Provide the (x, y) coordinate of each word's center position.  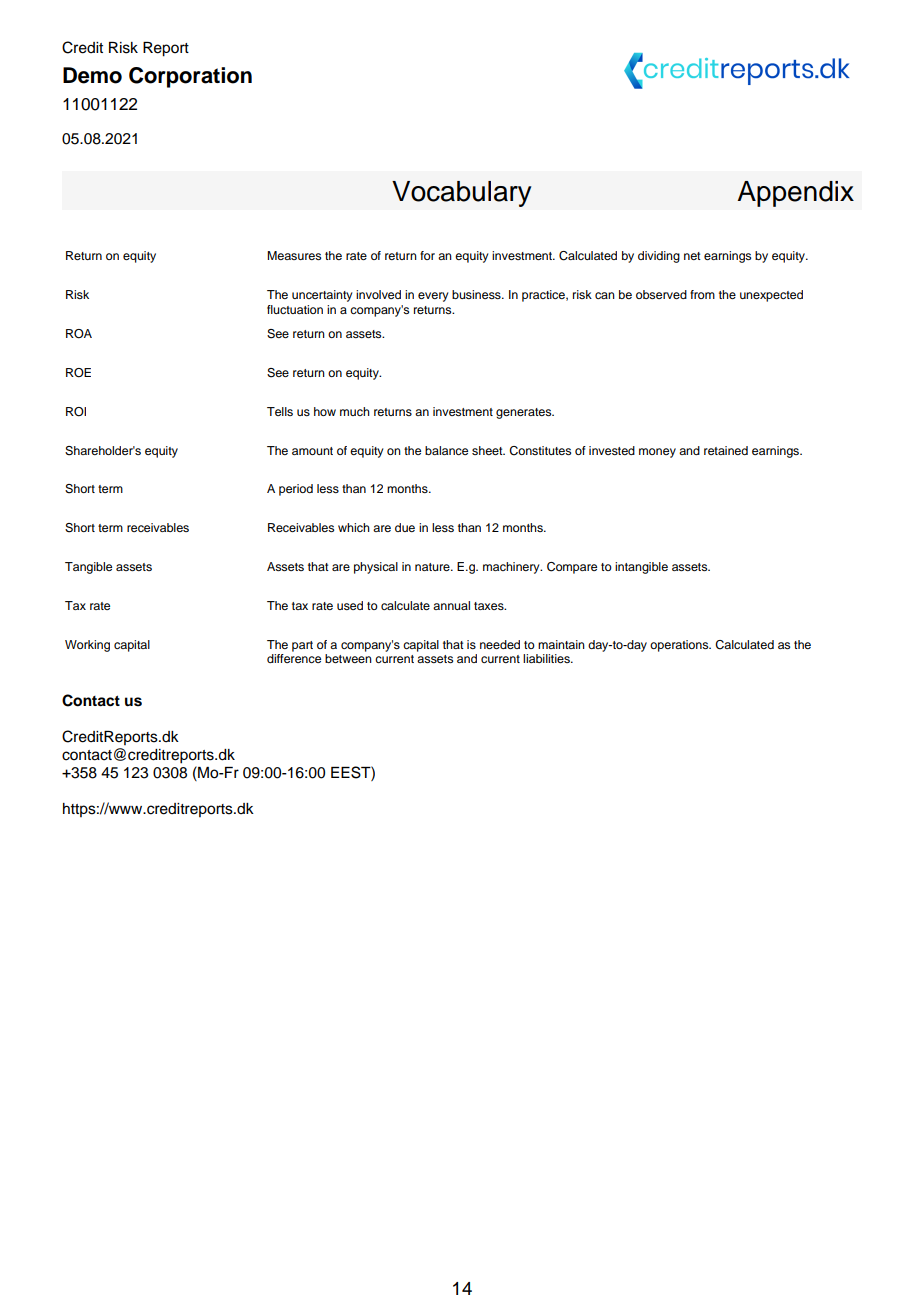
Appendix (795, 194)
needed (500, 644)
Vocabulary (461, 194)
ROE (78, 373)
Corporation (190, 77)
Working (87, 646)
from (702, 294)
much (355, 411)
